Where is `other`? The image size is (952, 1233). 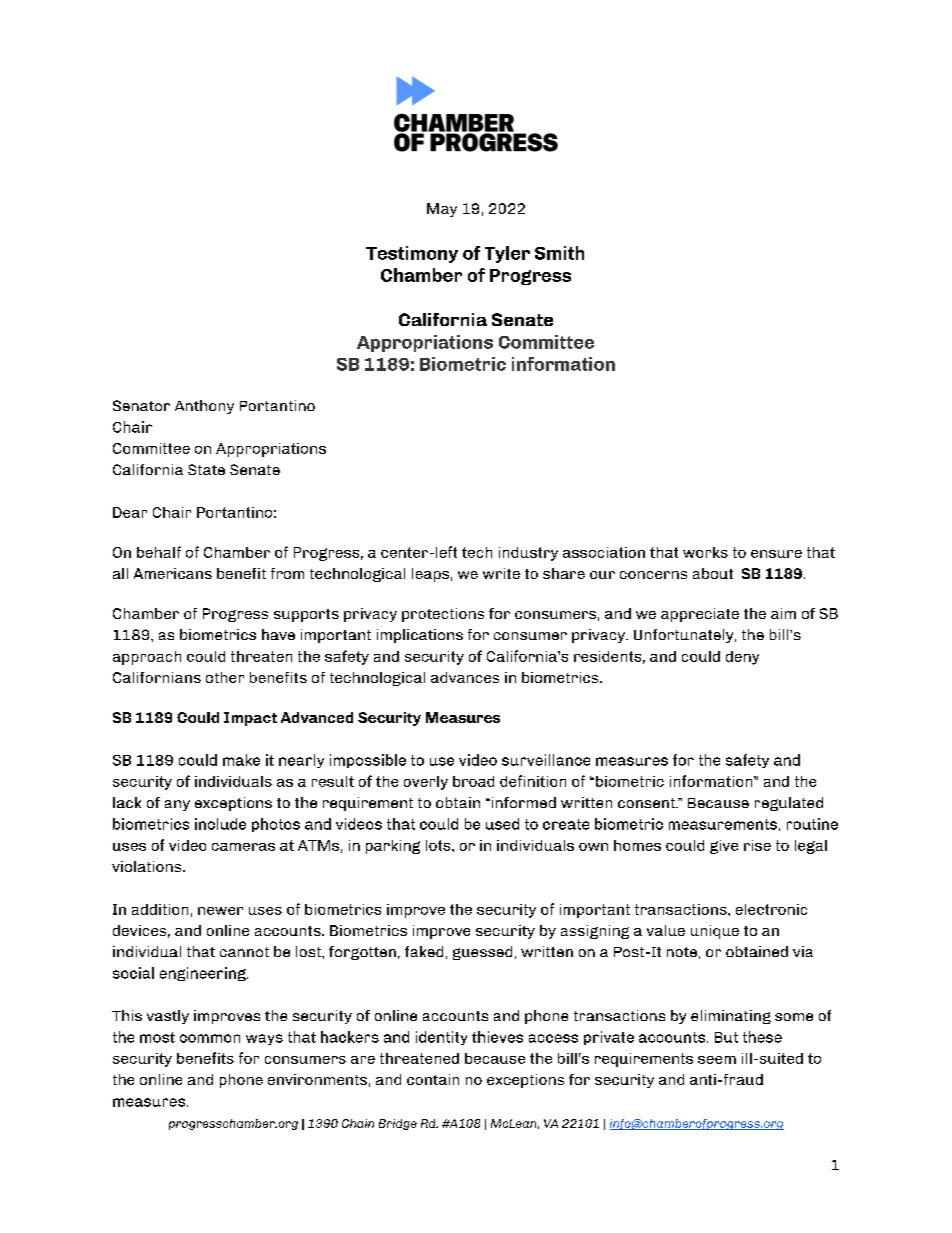 other is located at coordinates (225, 677).
